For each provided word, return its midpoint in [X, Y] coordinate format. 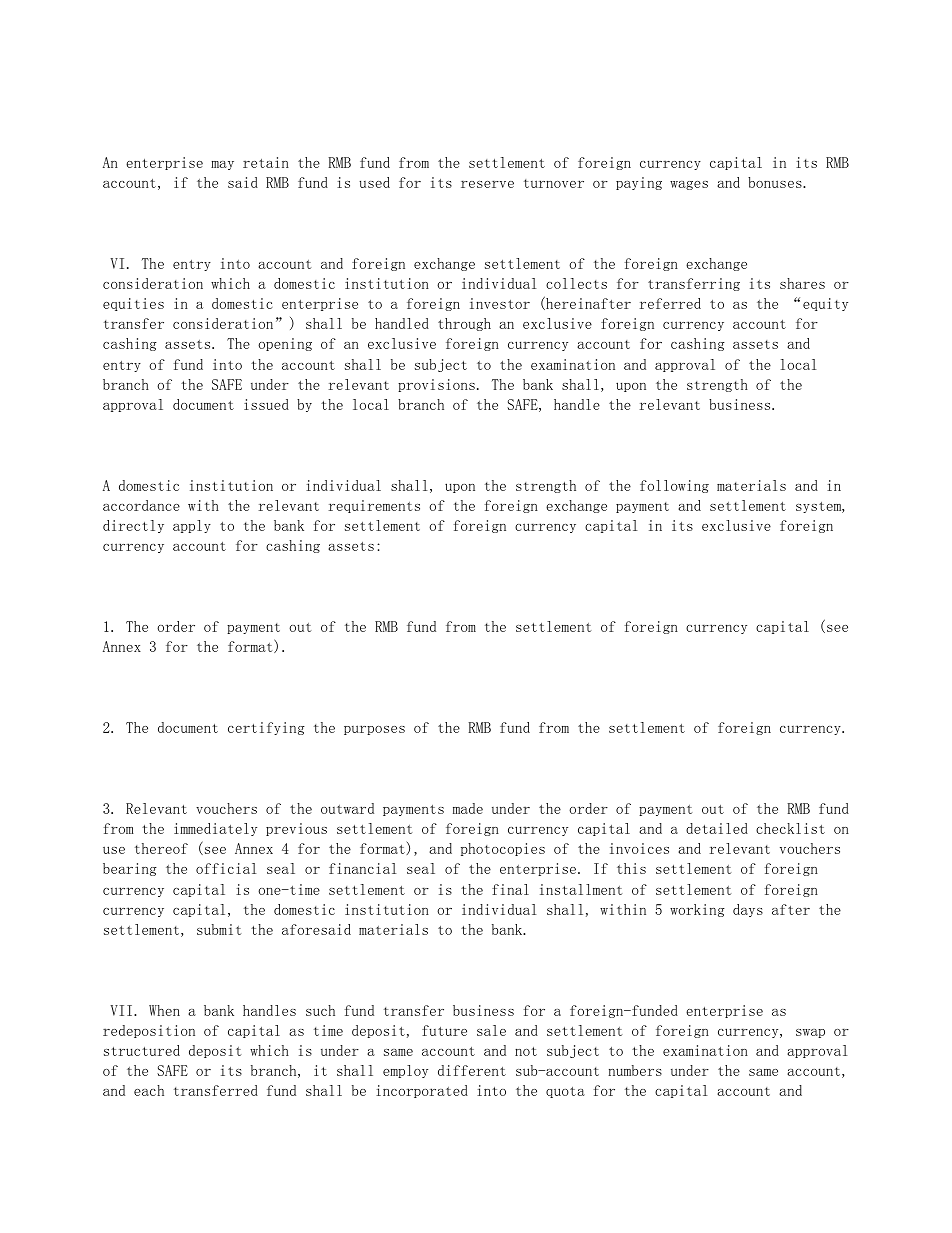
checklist [790, 828]
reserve [487, 184]
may [222, 165]
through [464, 324]
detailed [717, 828]
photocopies [503, 849]
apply [192, 526]
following [674, 486]
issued [266, 404]
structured [142, 1050]
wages [689, 185]
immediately [215, 829]
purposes [374, 730]
